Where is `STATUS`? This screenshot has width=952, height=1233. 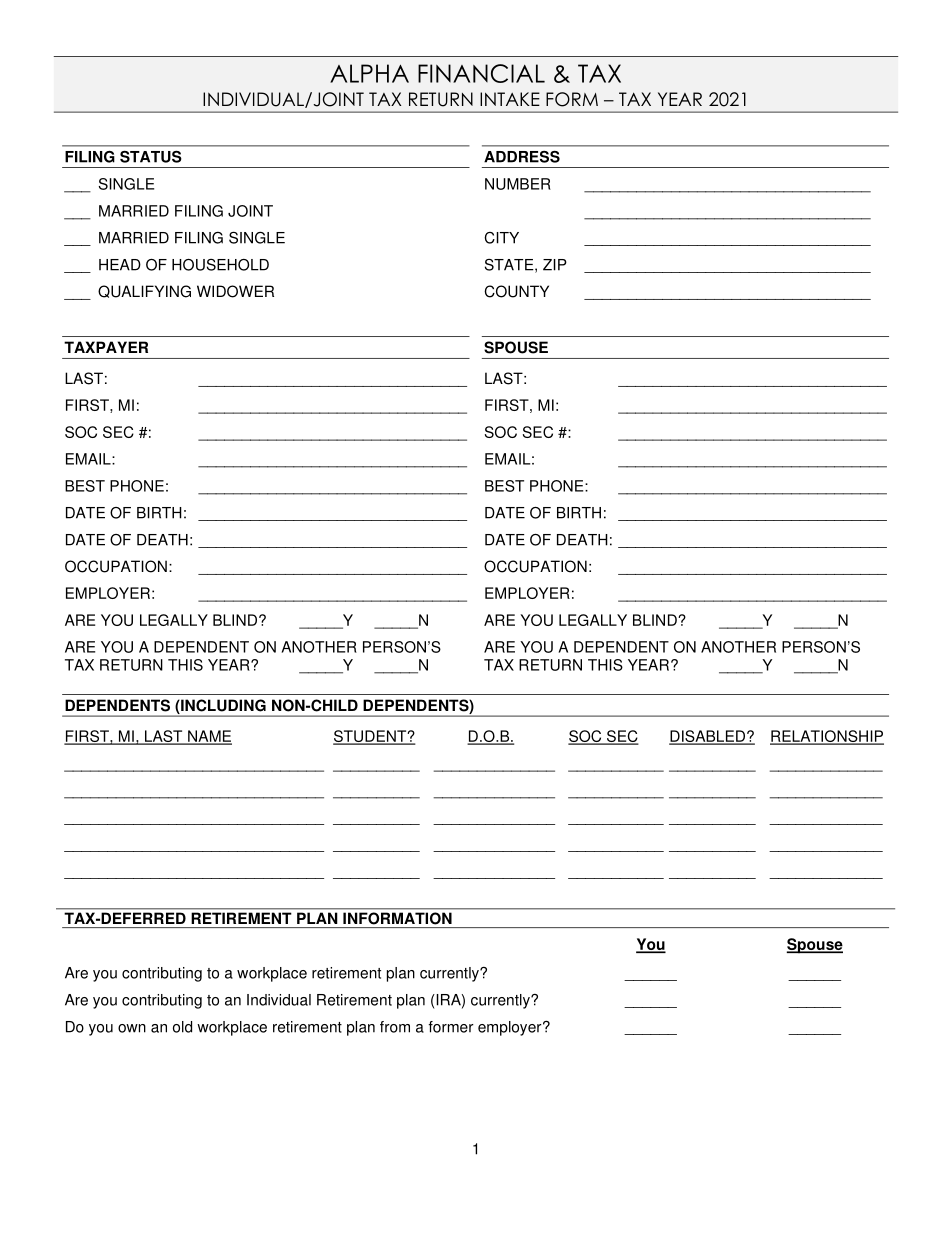
STATUS is located at coordinates (151, 156).
